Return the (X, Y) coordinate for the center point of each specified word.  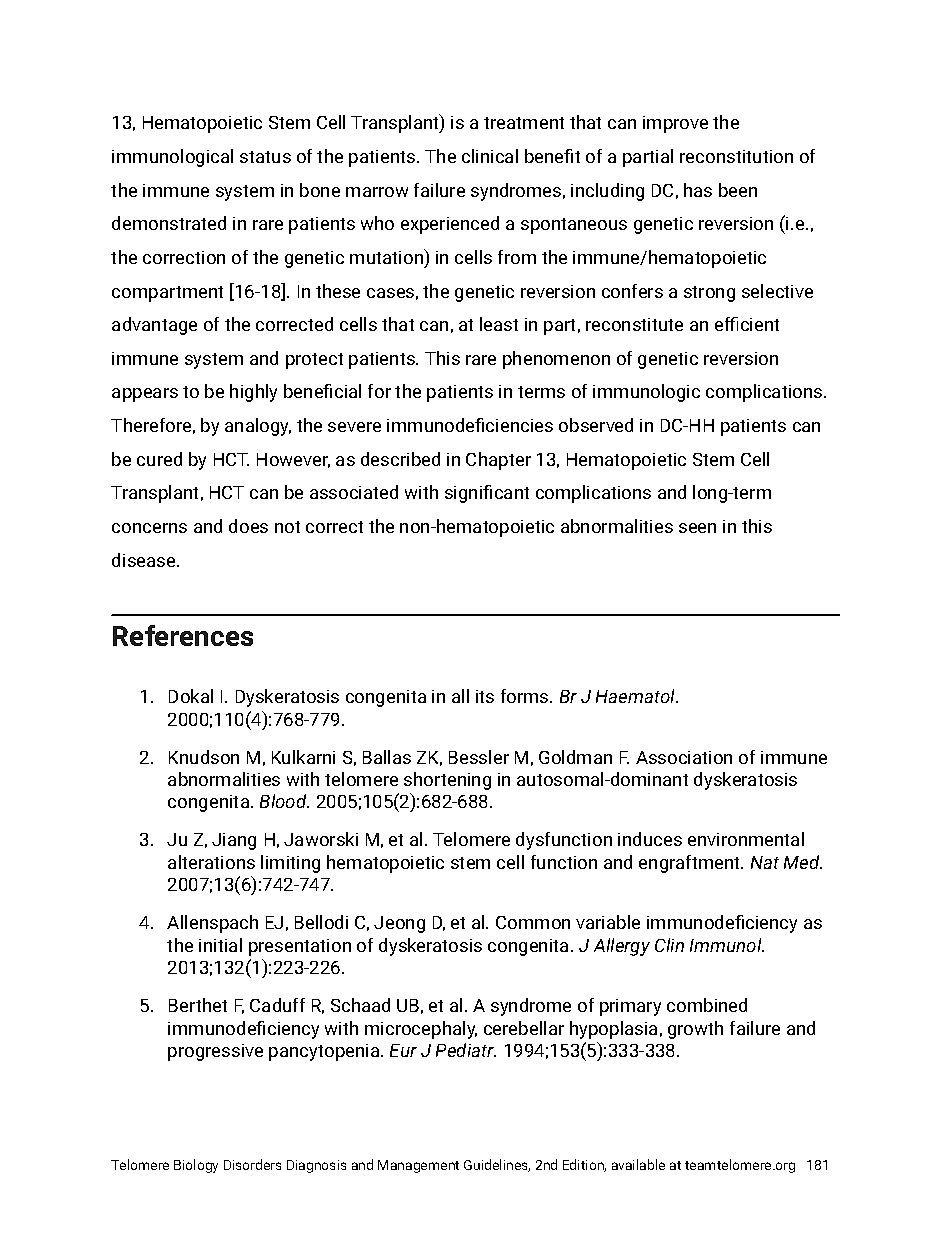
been (738, 190)
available (638, 1164)
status (265, 157)
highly (253, 393)
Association (684, 757)
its (485, 696)
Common (533, 922)
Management (418, 1166)
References (183, 635)
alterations (211, 862)
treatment (524, 123)
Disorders (252, 1164)
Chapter (498, 461)
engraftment (691, 864)
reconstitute (634, 324)
